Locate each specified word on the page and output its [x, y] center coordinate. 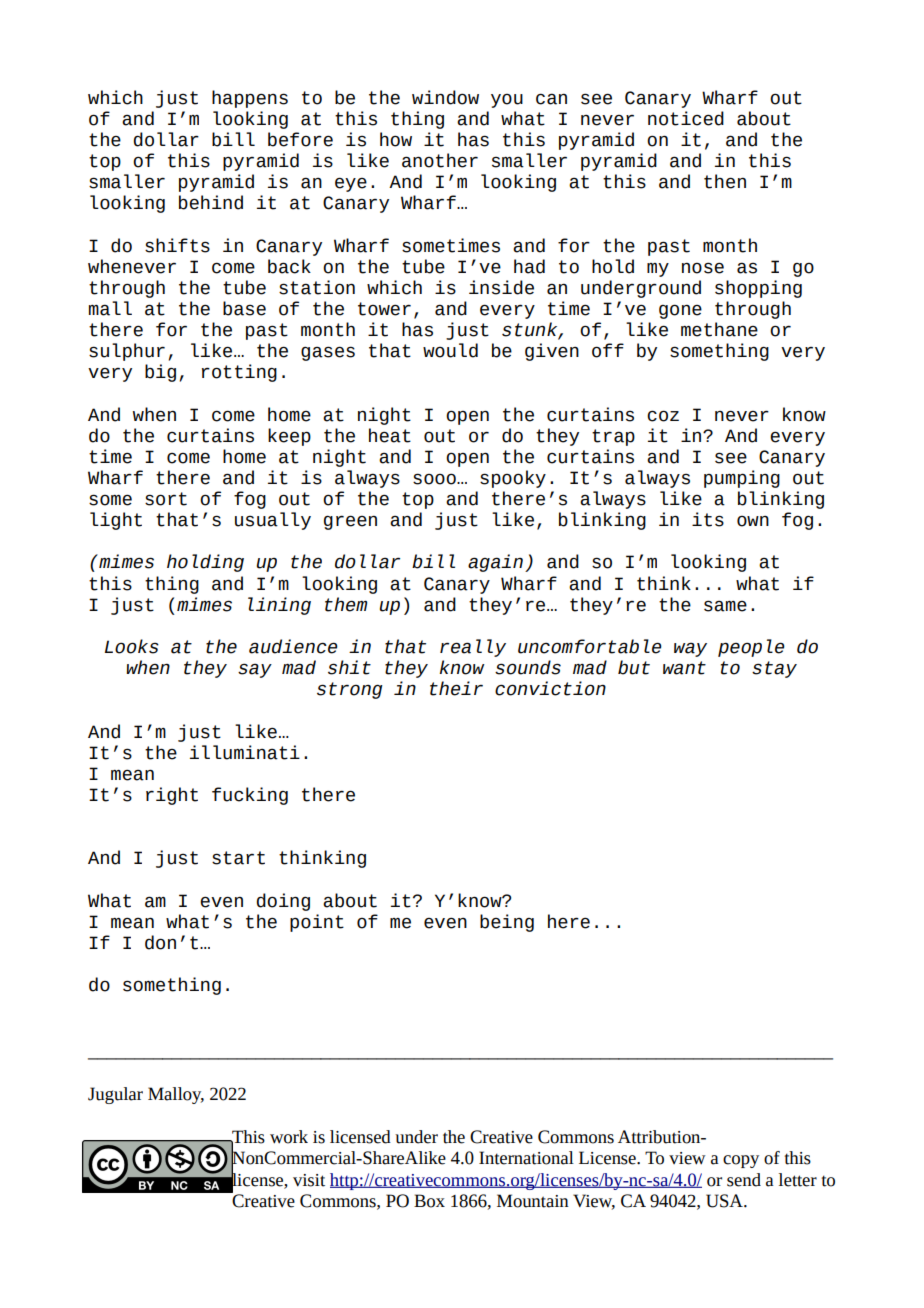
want [684, 668]
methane [719, 329]
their [456, 688]
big [160, 373]
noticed [686, 118]
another [440, 160]
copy [741, 1161]
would [450, 350]
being [507, 923]
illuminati [245, 752]
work [289, 1137]
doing [283, 902]
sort [166, 499]
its [708, 519]
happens [250, 99]
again [495, 563]
